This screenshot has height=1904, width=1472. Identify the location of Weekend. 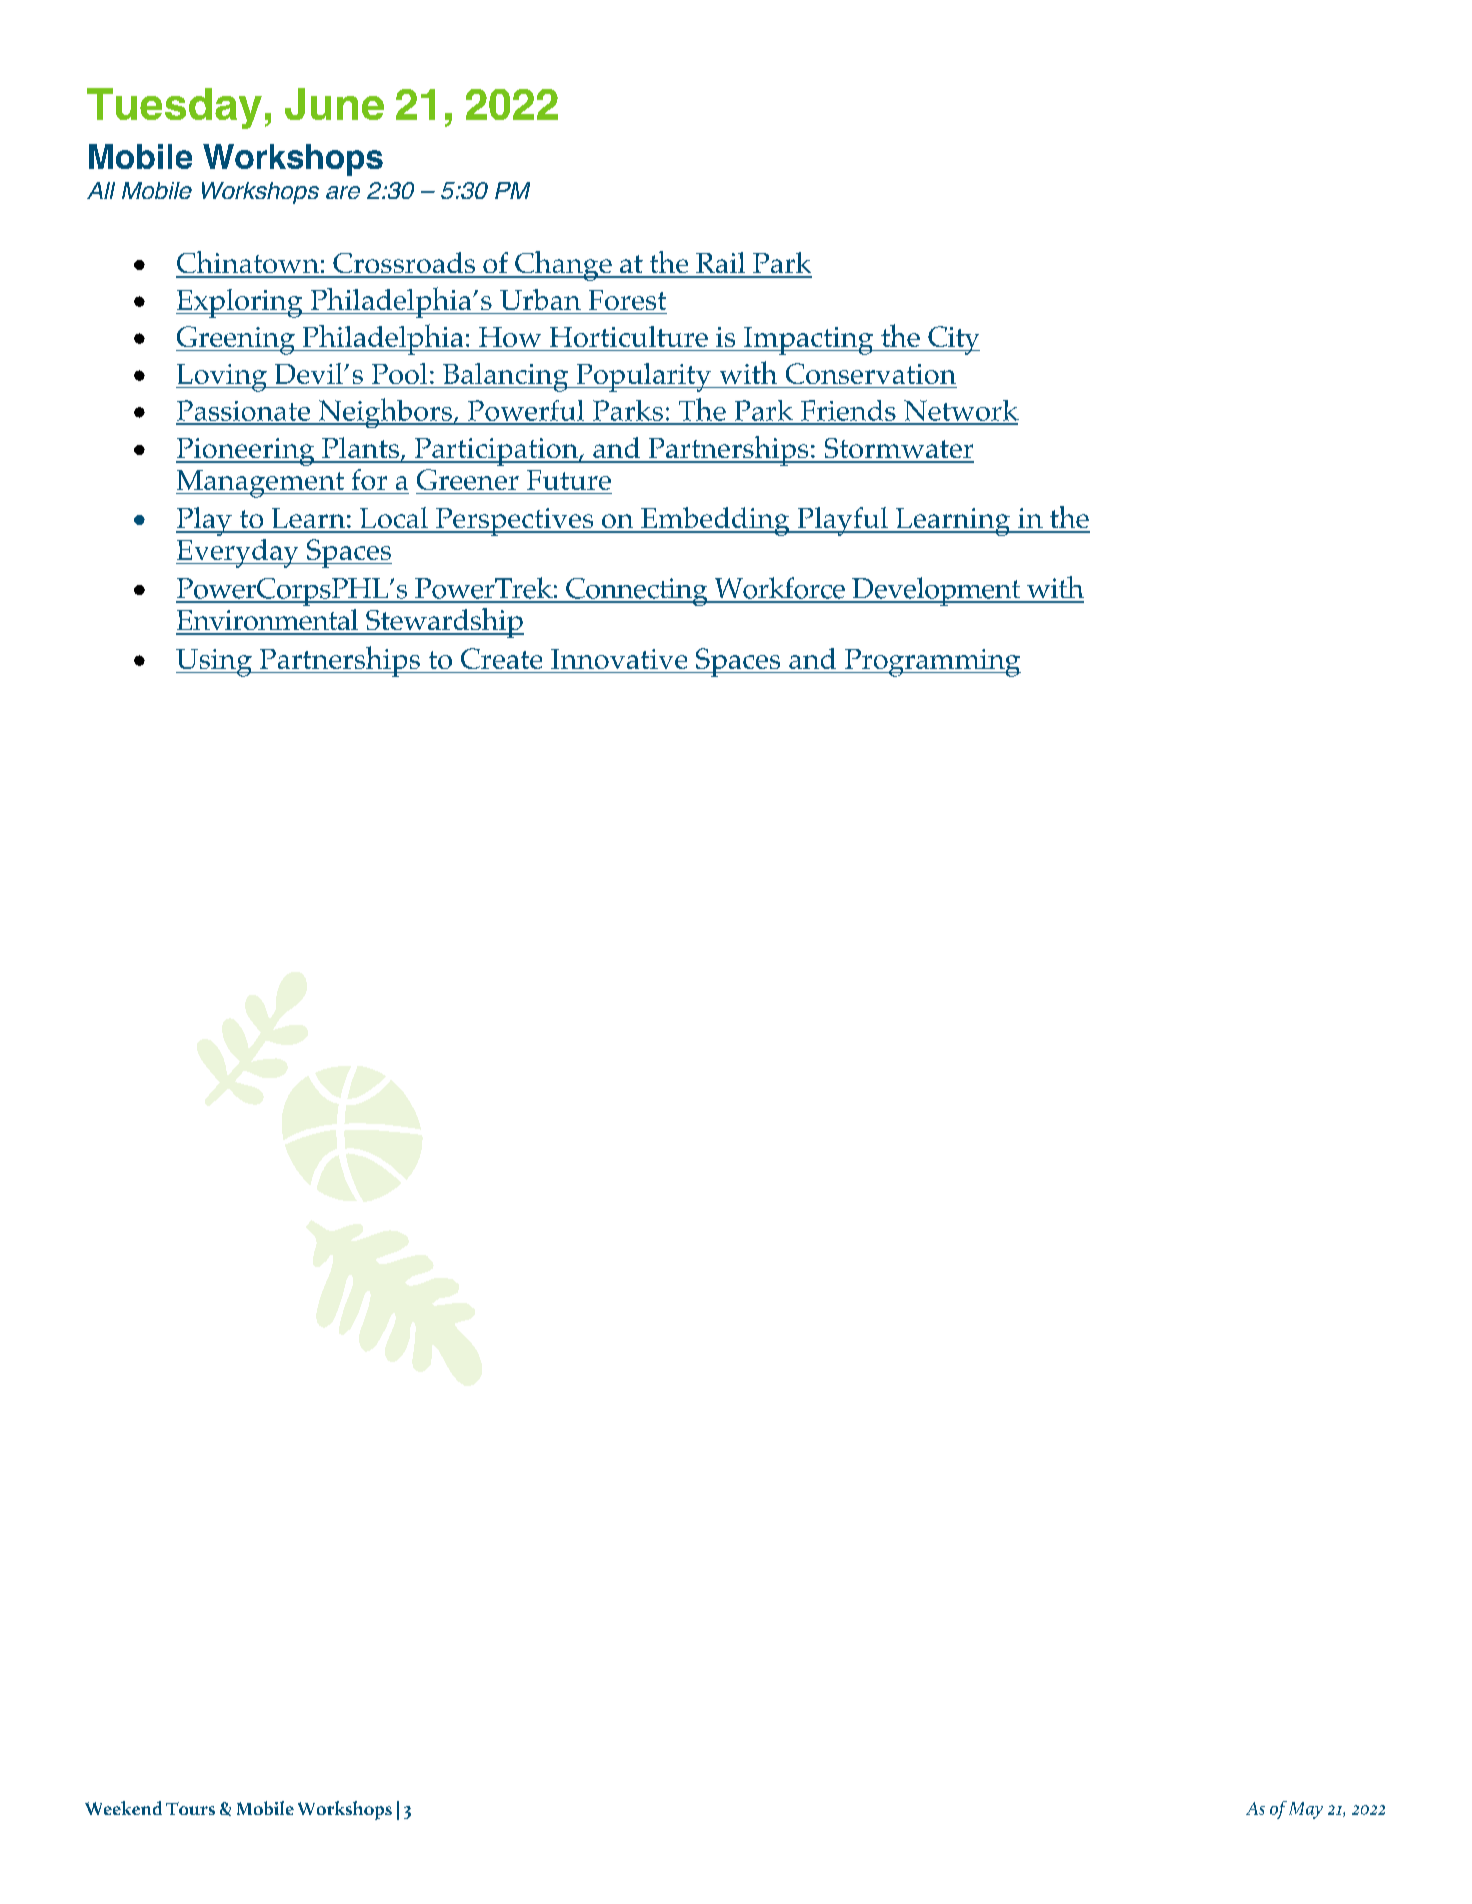
(123, 1808).
